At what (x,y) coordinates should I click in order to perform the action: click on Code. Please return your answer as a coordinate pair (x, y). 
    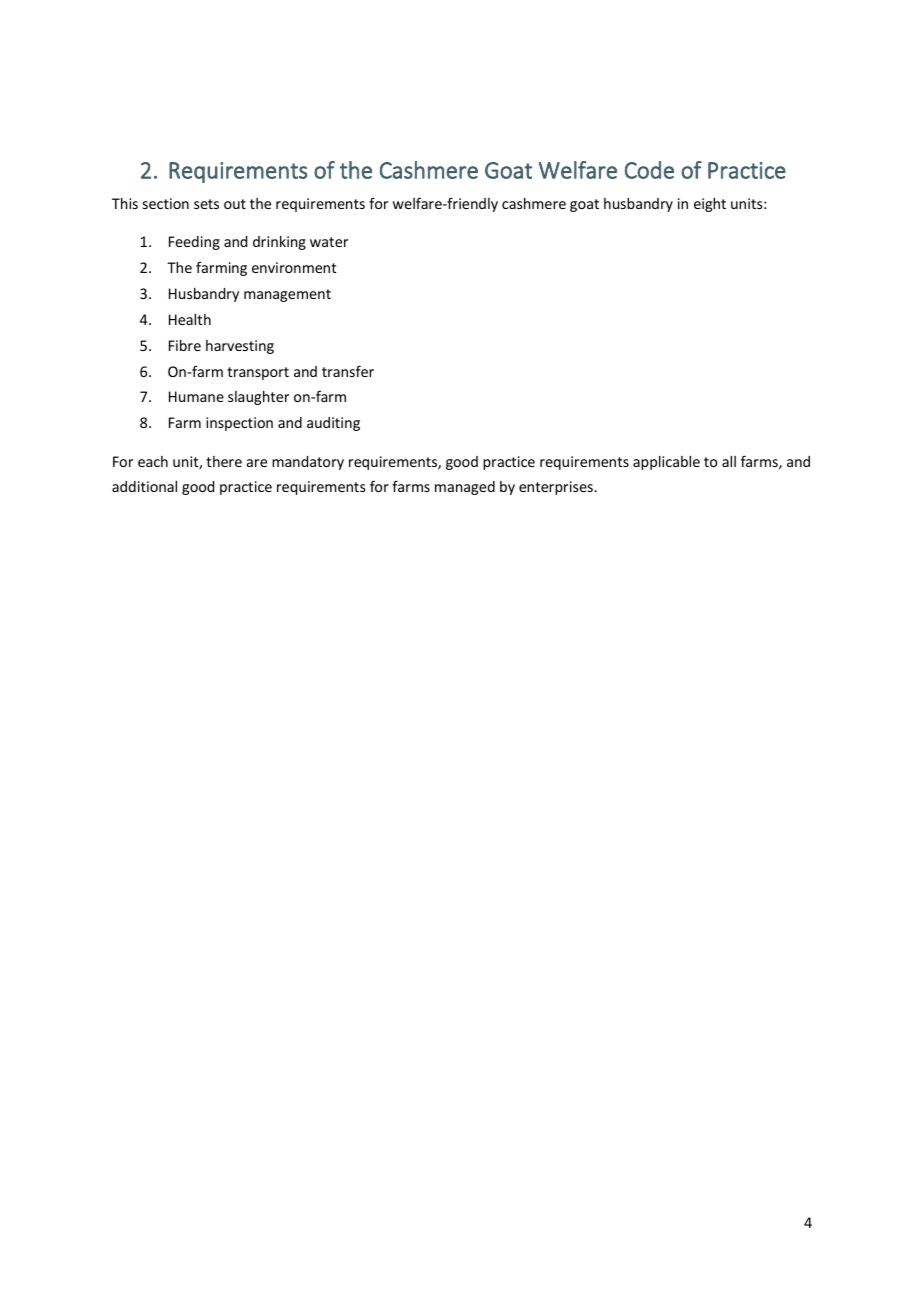
    Looking at the image, I should click on (649, 170).
